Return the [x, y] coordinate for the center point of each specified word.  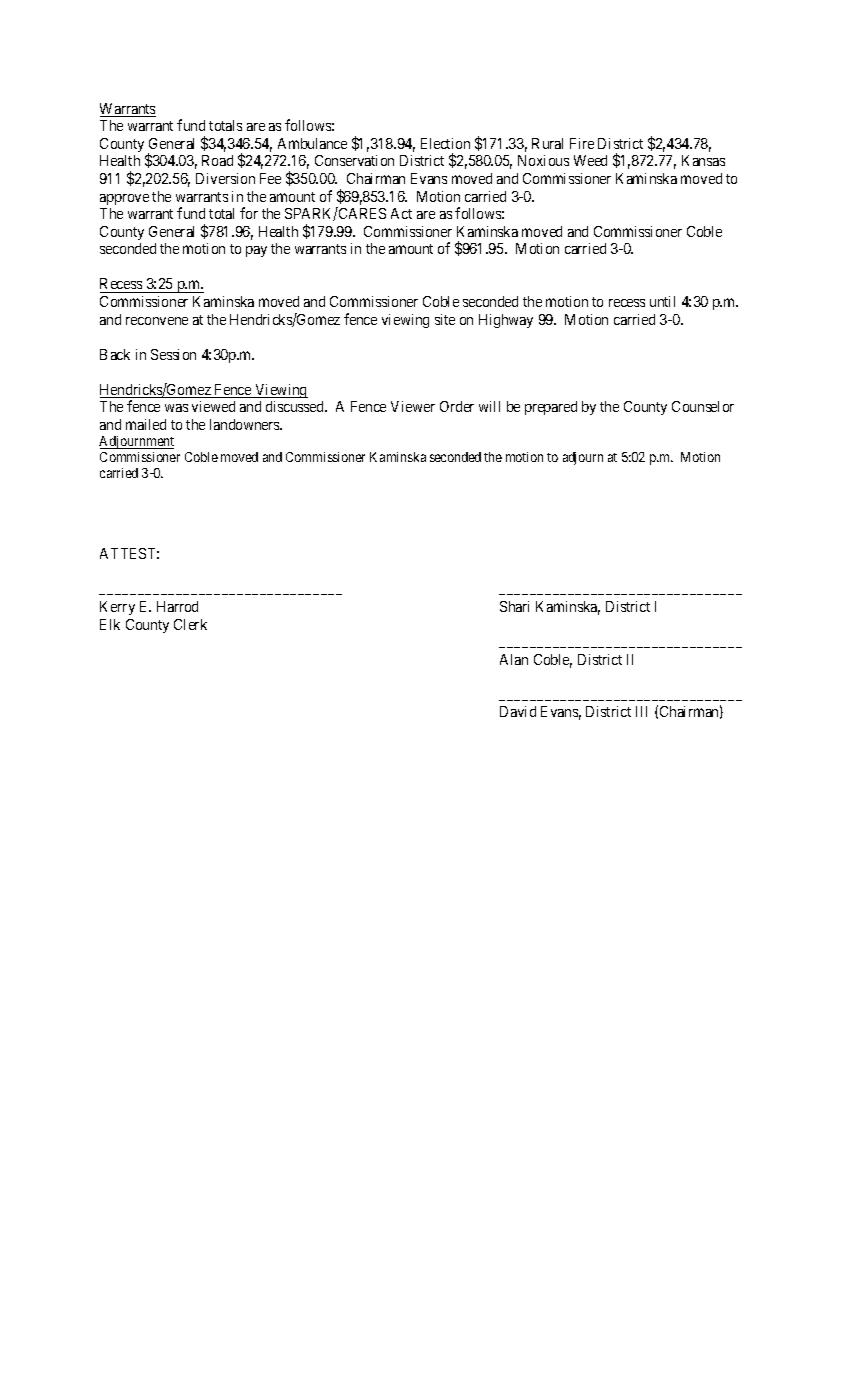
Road [217, 160]
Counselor [703, 406]
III [641, 711]
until [662, 301]
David [518, 711]
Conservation [354, 160]
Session [173, 354]
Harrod [177, 606]
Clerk [190, 624]
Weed [590, 160]
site [445, 319]
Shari [514, 606]
